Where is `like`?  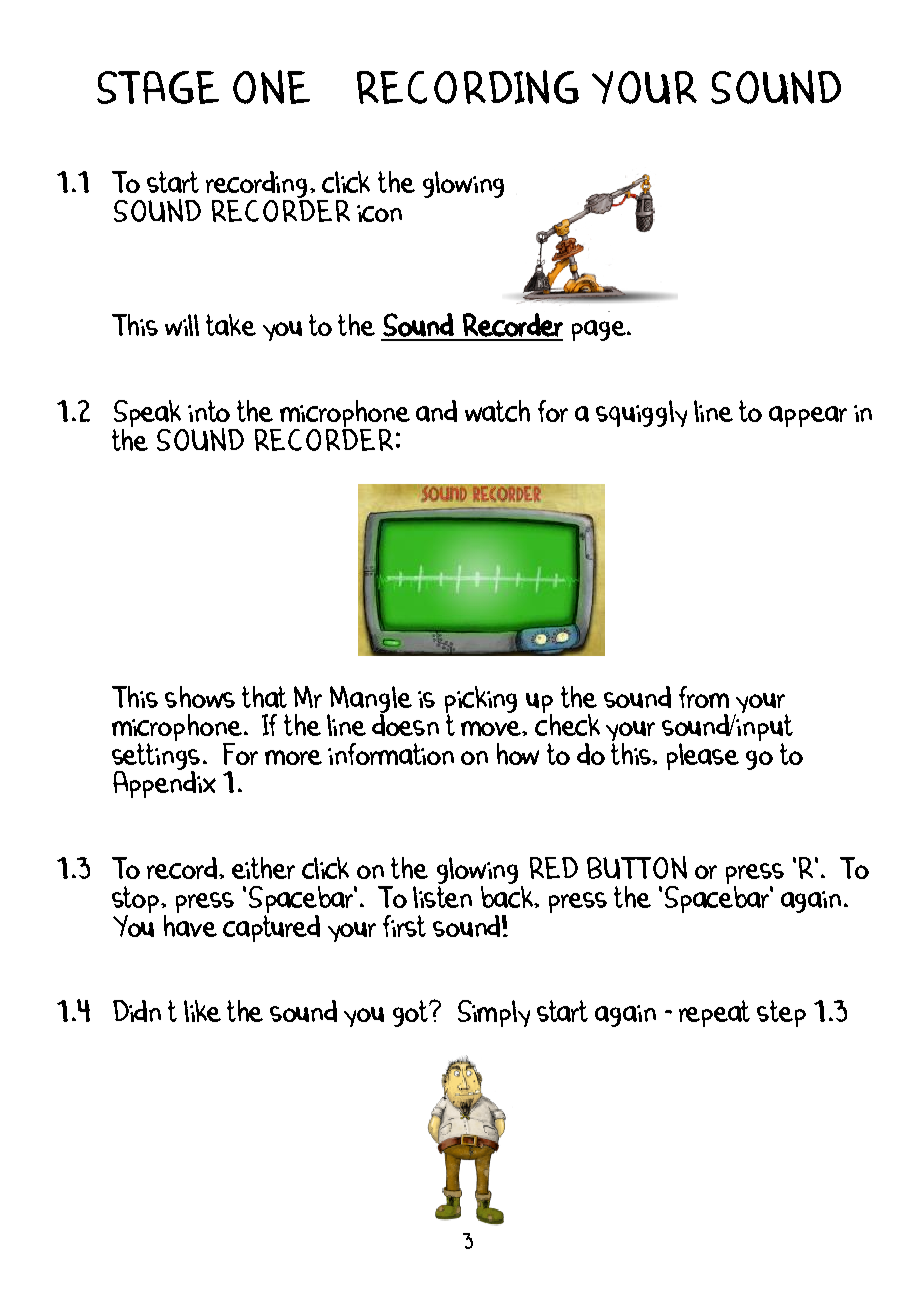
like is located at coordinates (202, 1011).
